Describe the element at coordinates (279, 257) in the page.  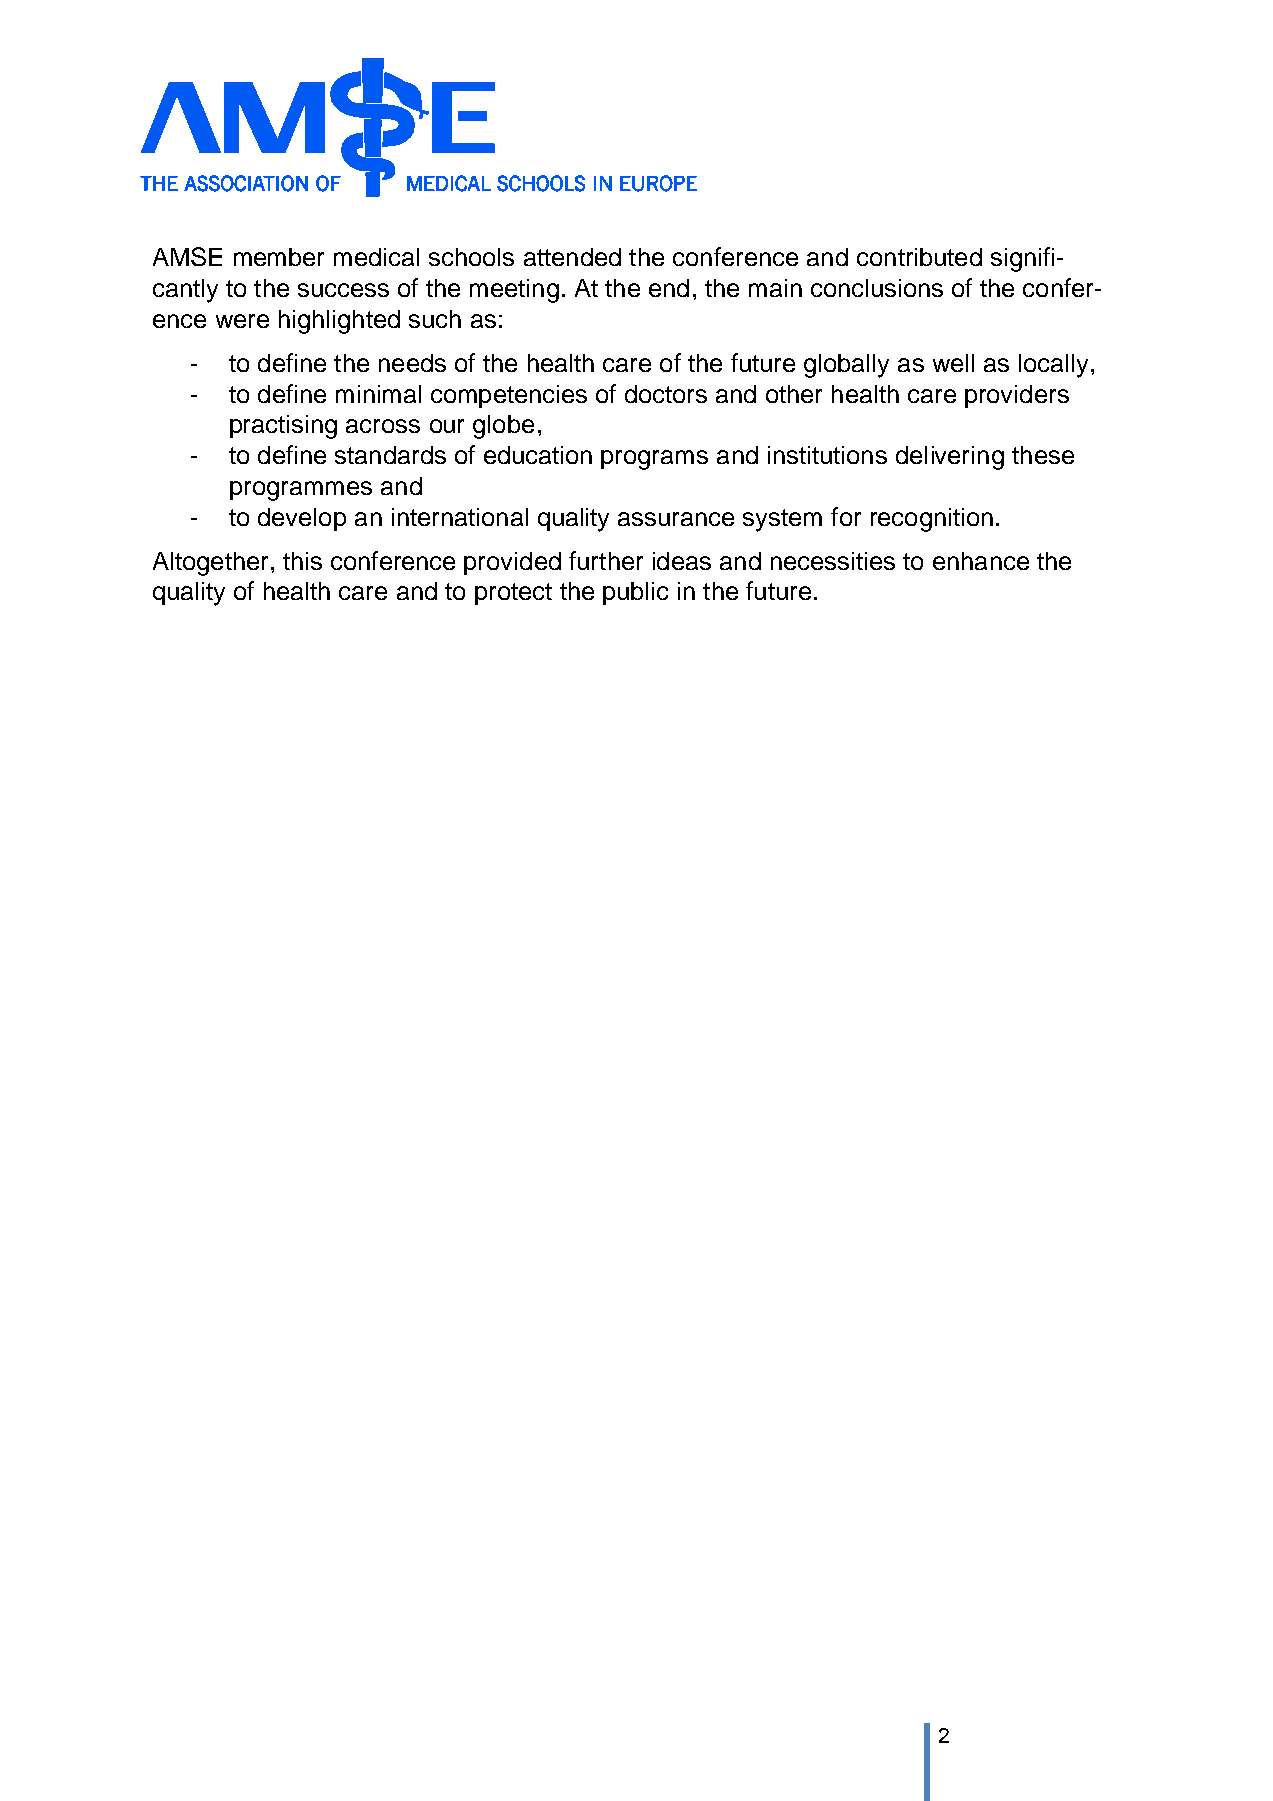
I see `member` at that location.
